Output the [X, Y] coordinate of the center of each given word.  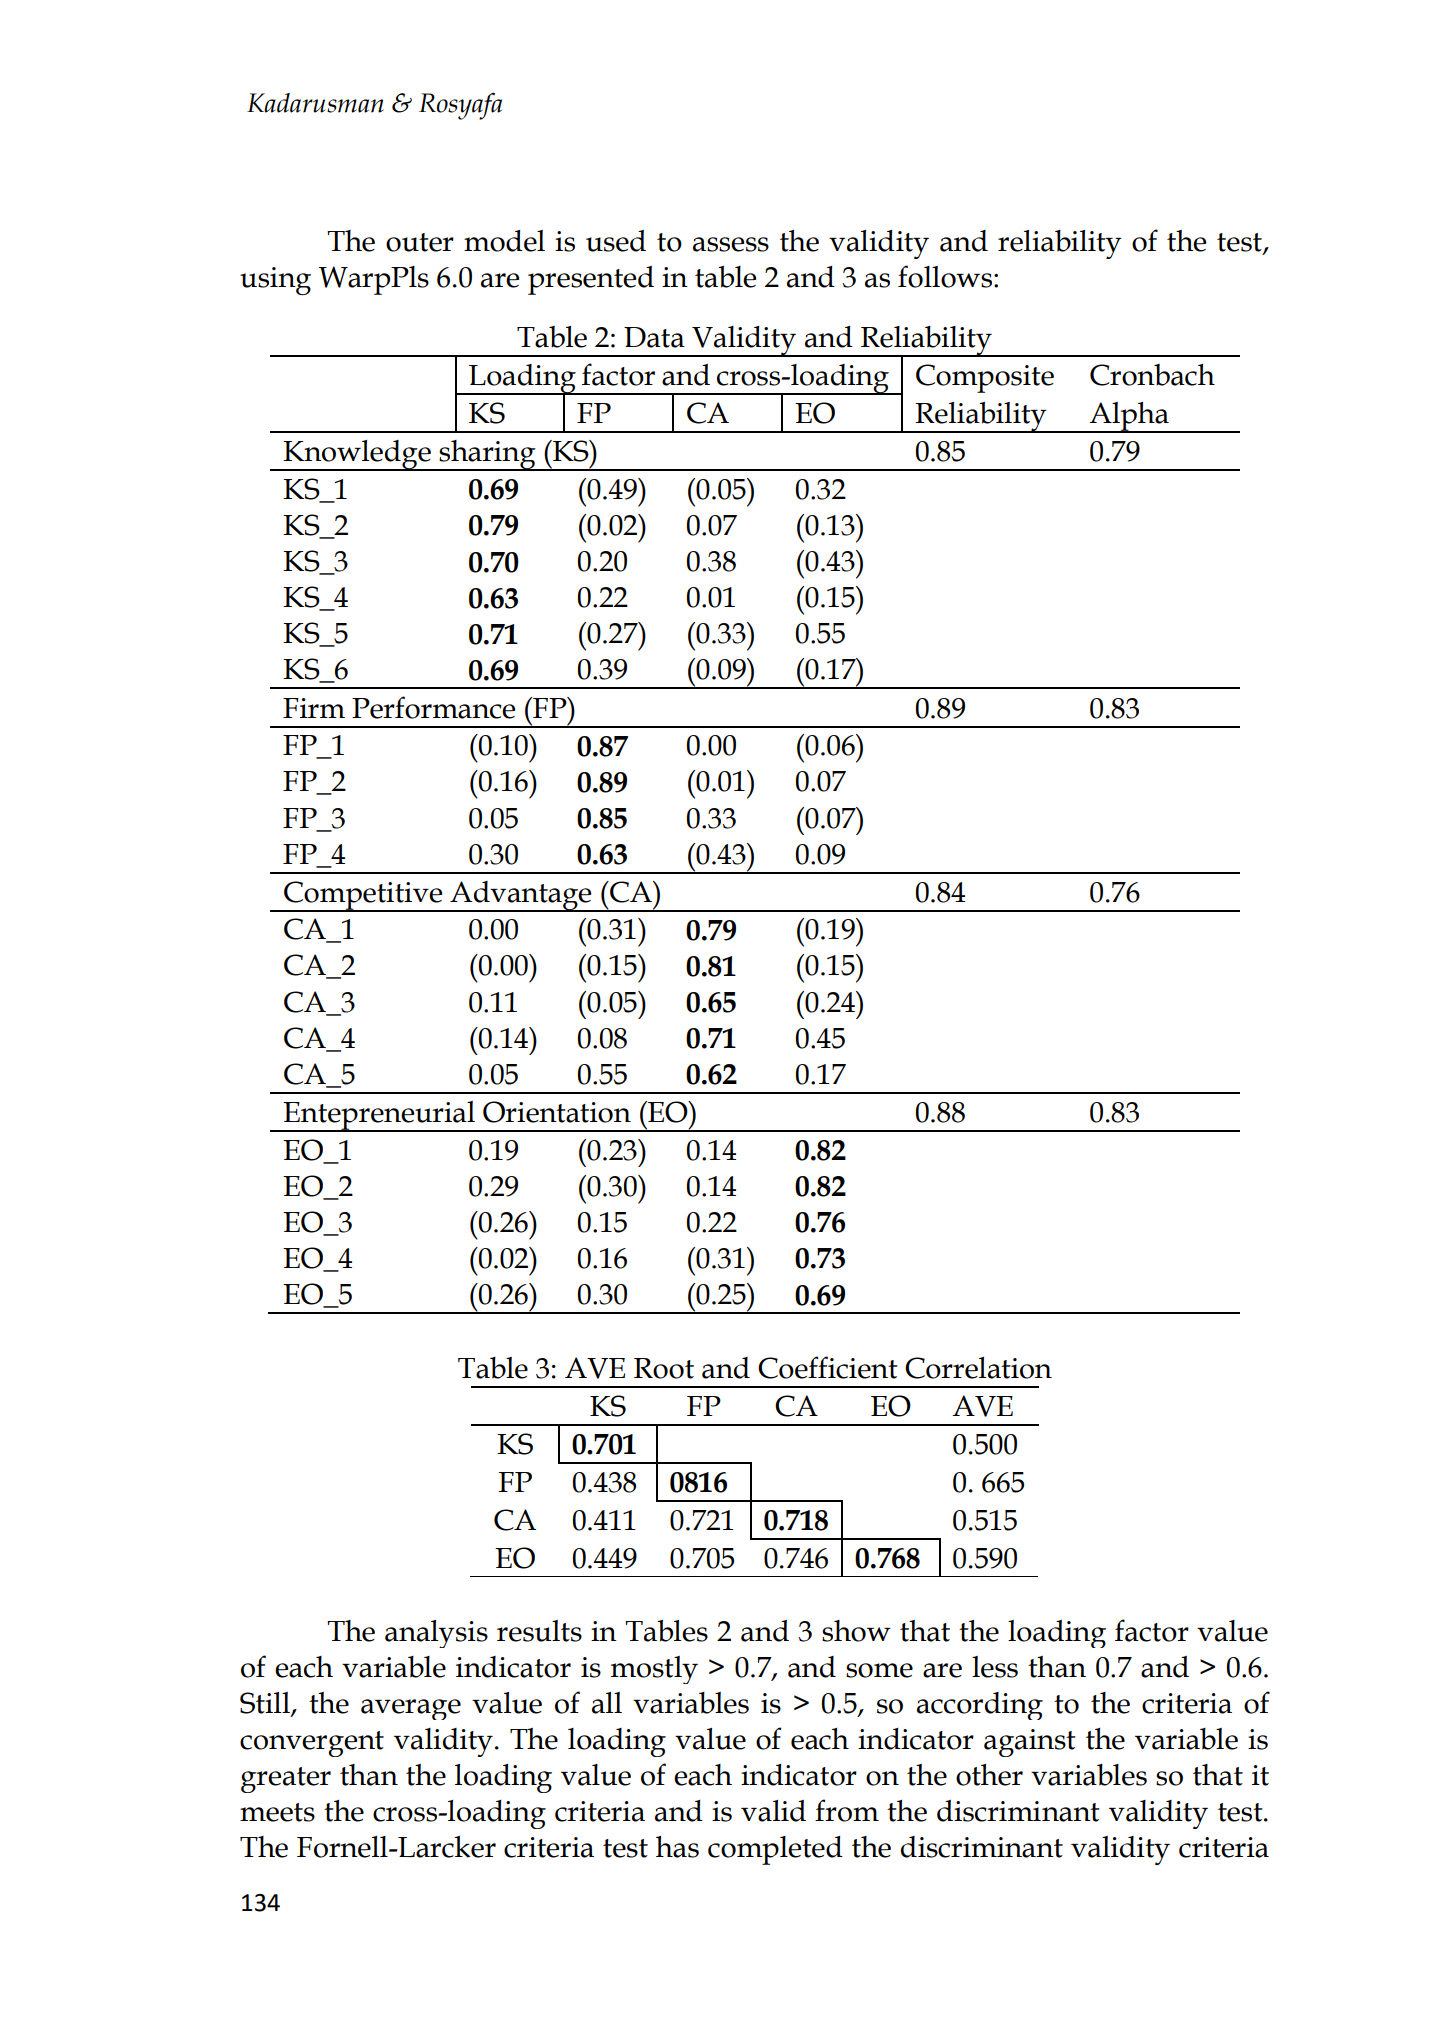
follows [946, 276]
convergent [312, 1744]
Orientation [557, 1112]
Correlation [978, 1368]
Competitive [363, 896]
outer [420, 242]
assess [731, 244]
